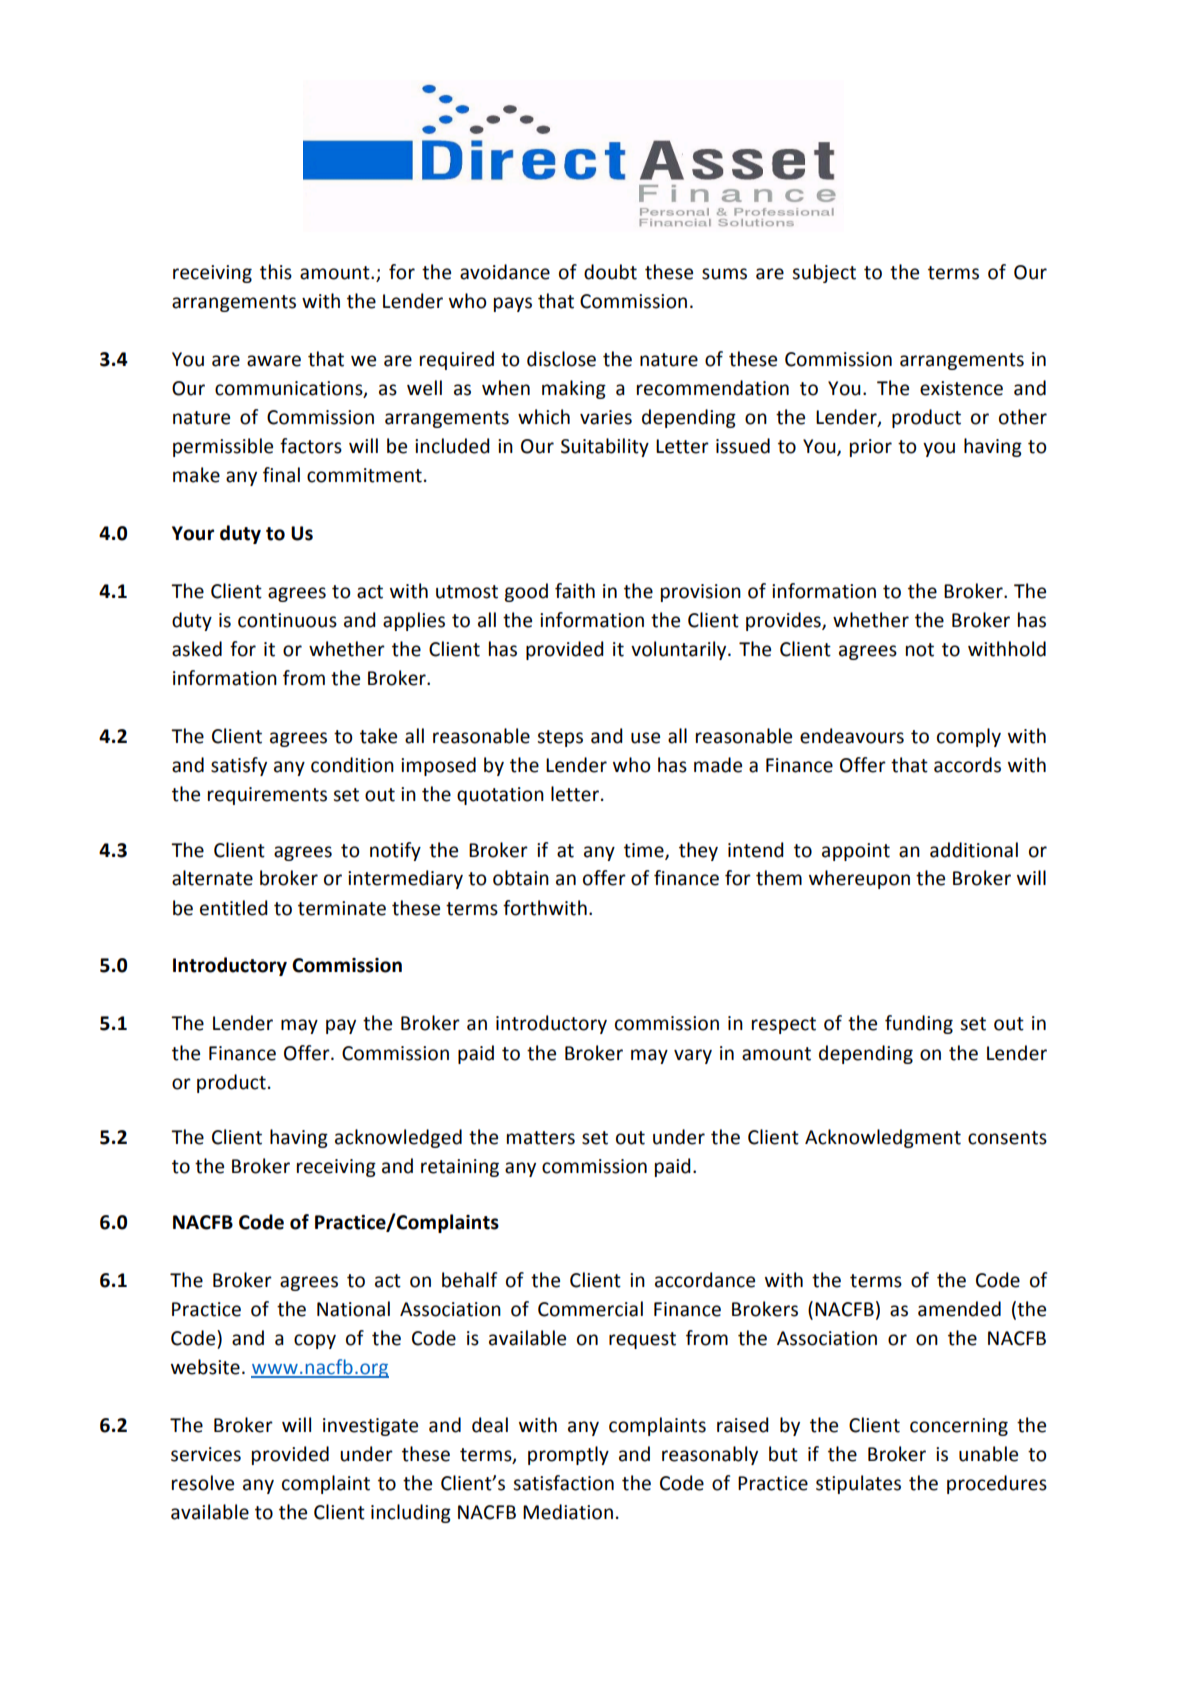 The width and height of the image is (1191, 1684). Describe the element at coordinates (203, 1483) in the image. I see `resolve` at that location.
